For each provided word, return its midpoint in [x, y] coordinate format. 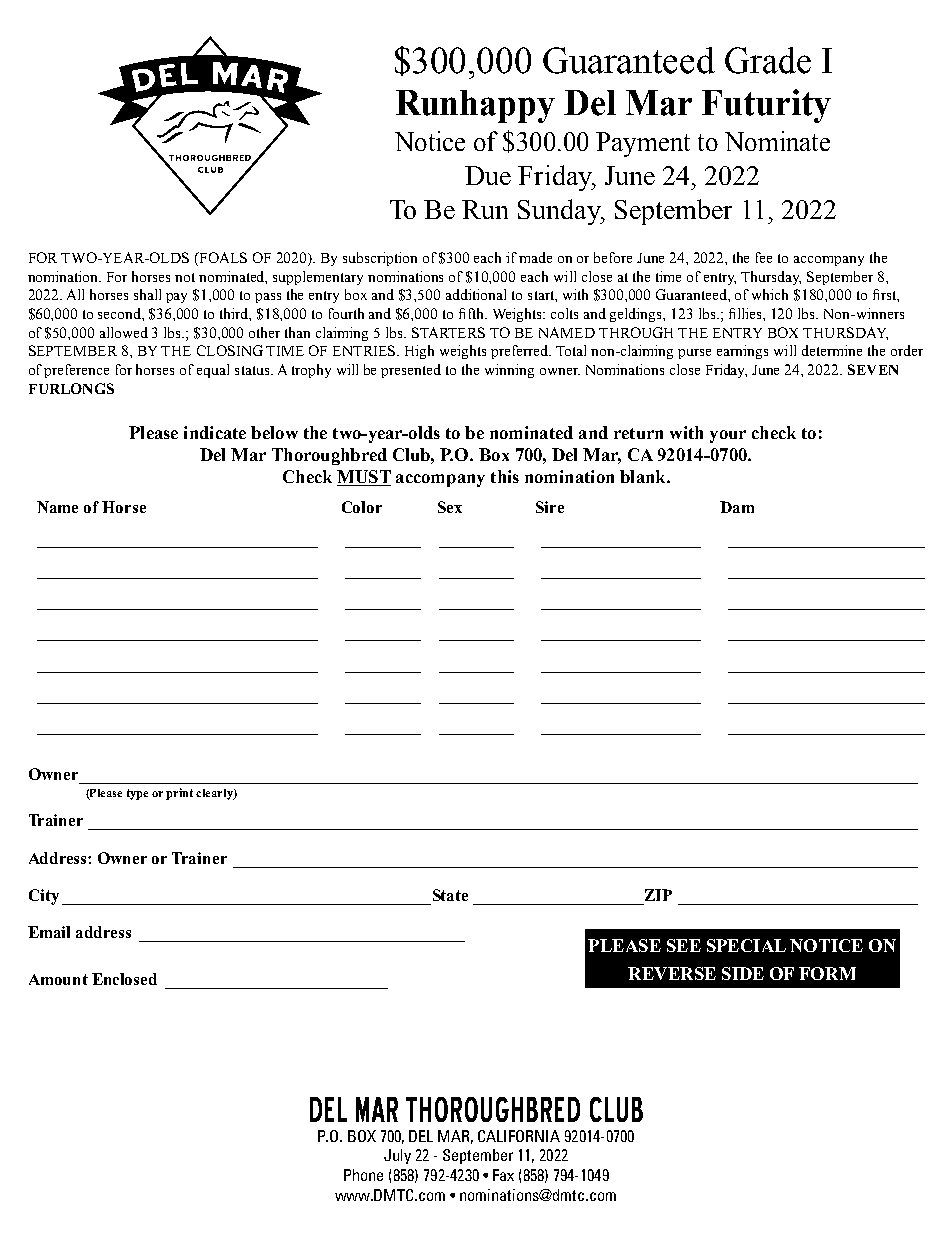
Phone [363, 1175]
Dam [737, 507]
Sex [450, 507]
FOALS [222, 259]
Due [488, 175]
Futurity [766, 106]
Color [362, 507]
